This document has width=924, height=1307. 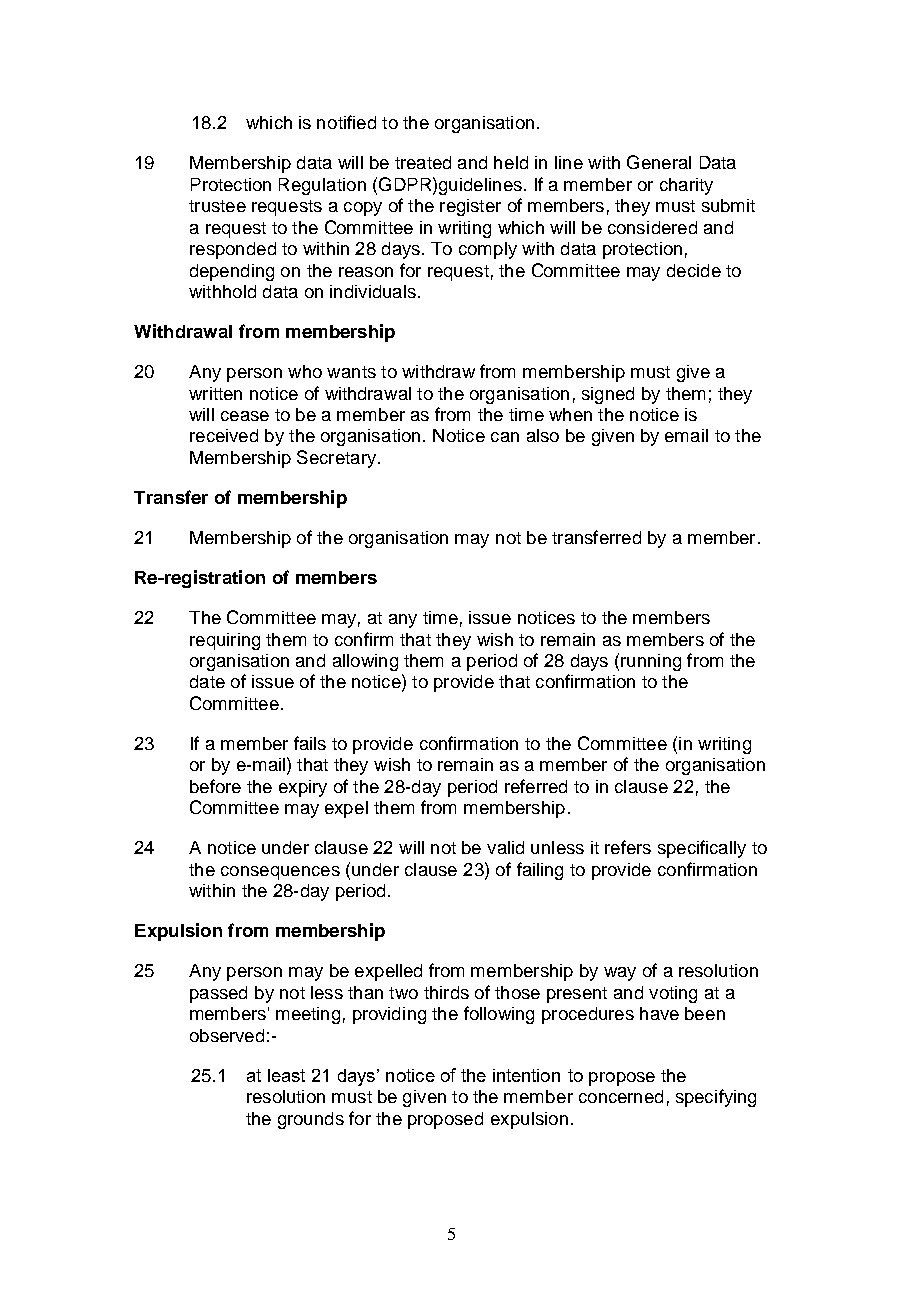 I want to click on valid, so click(x=505, y=847).
